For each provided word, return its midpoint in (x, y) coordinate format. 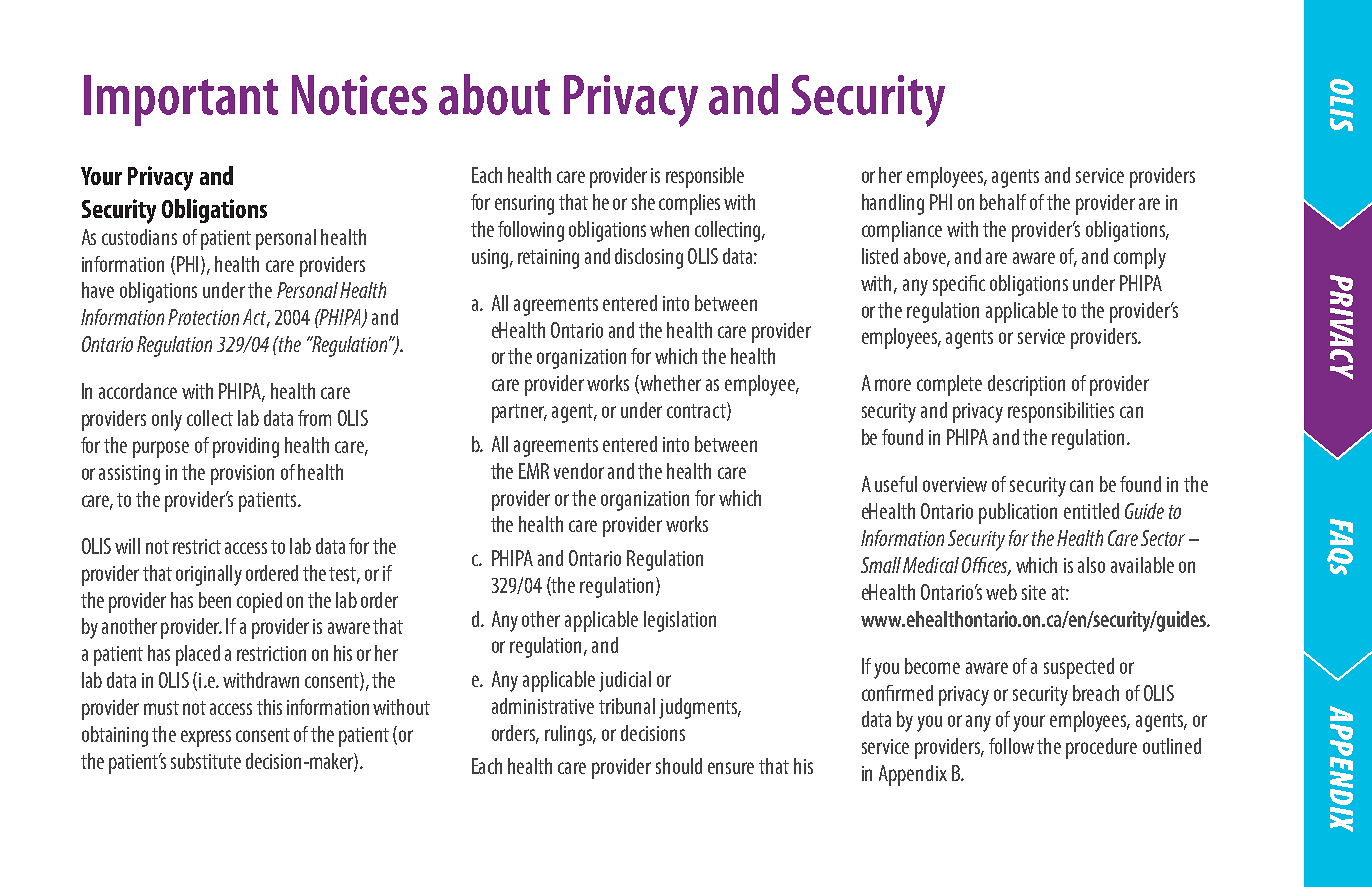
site (1034, 592)
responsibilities (1061, 412)
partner (519, 413)
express (206, 738)
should (679, 766)
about (494, 94)
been (215, 600)
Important (181, 100)
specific (959, 285)
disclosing (649, 258)
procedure (1101, 748)
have (98, 290)
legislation (680, 621)
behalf (1003, 202)
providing (246, 447)
